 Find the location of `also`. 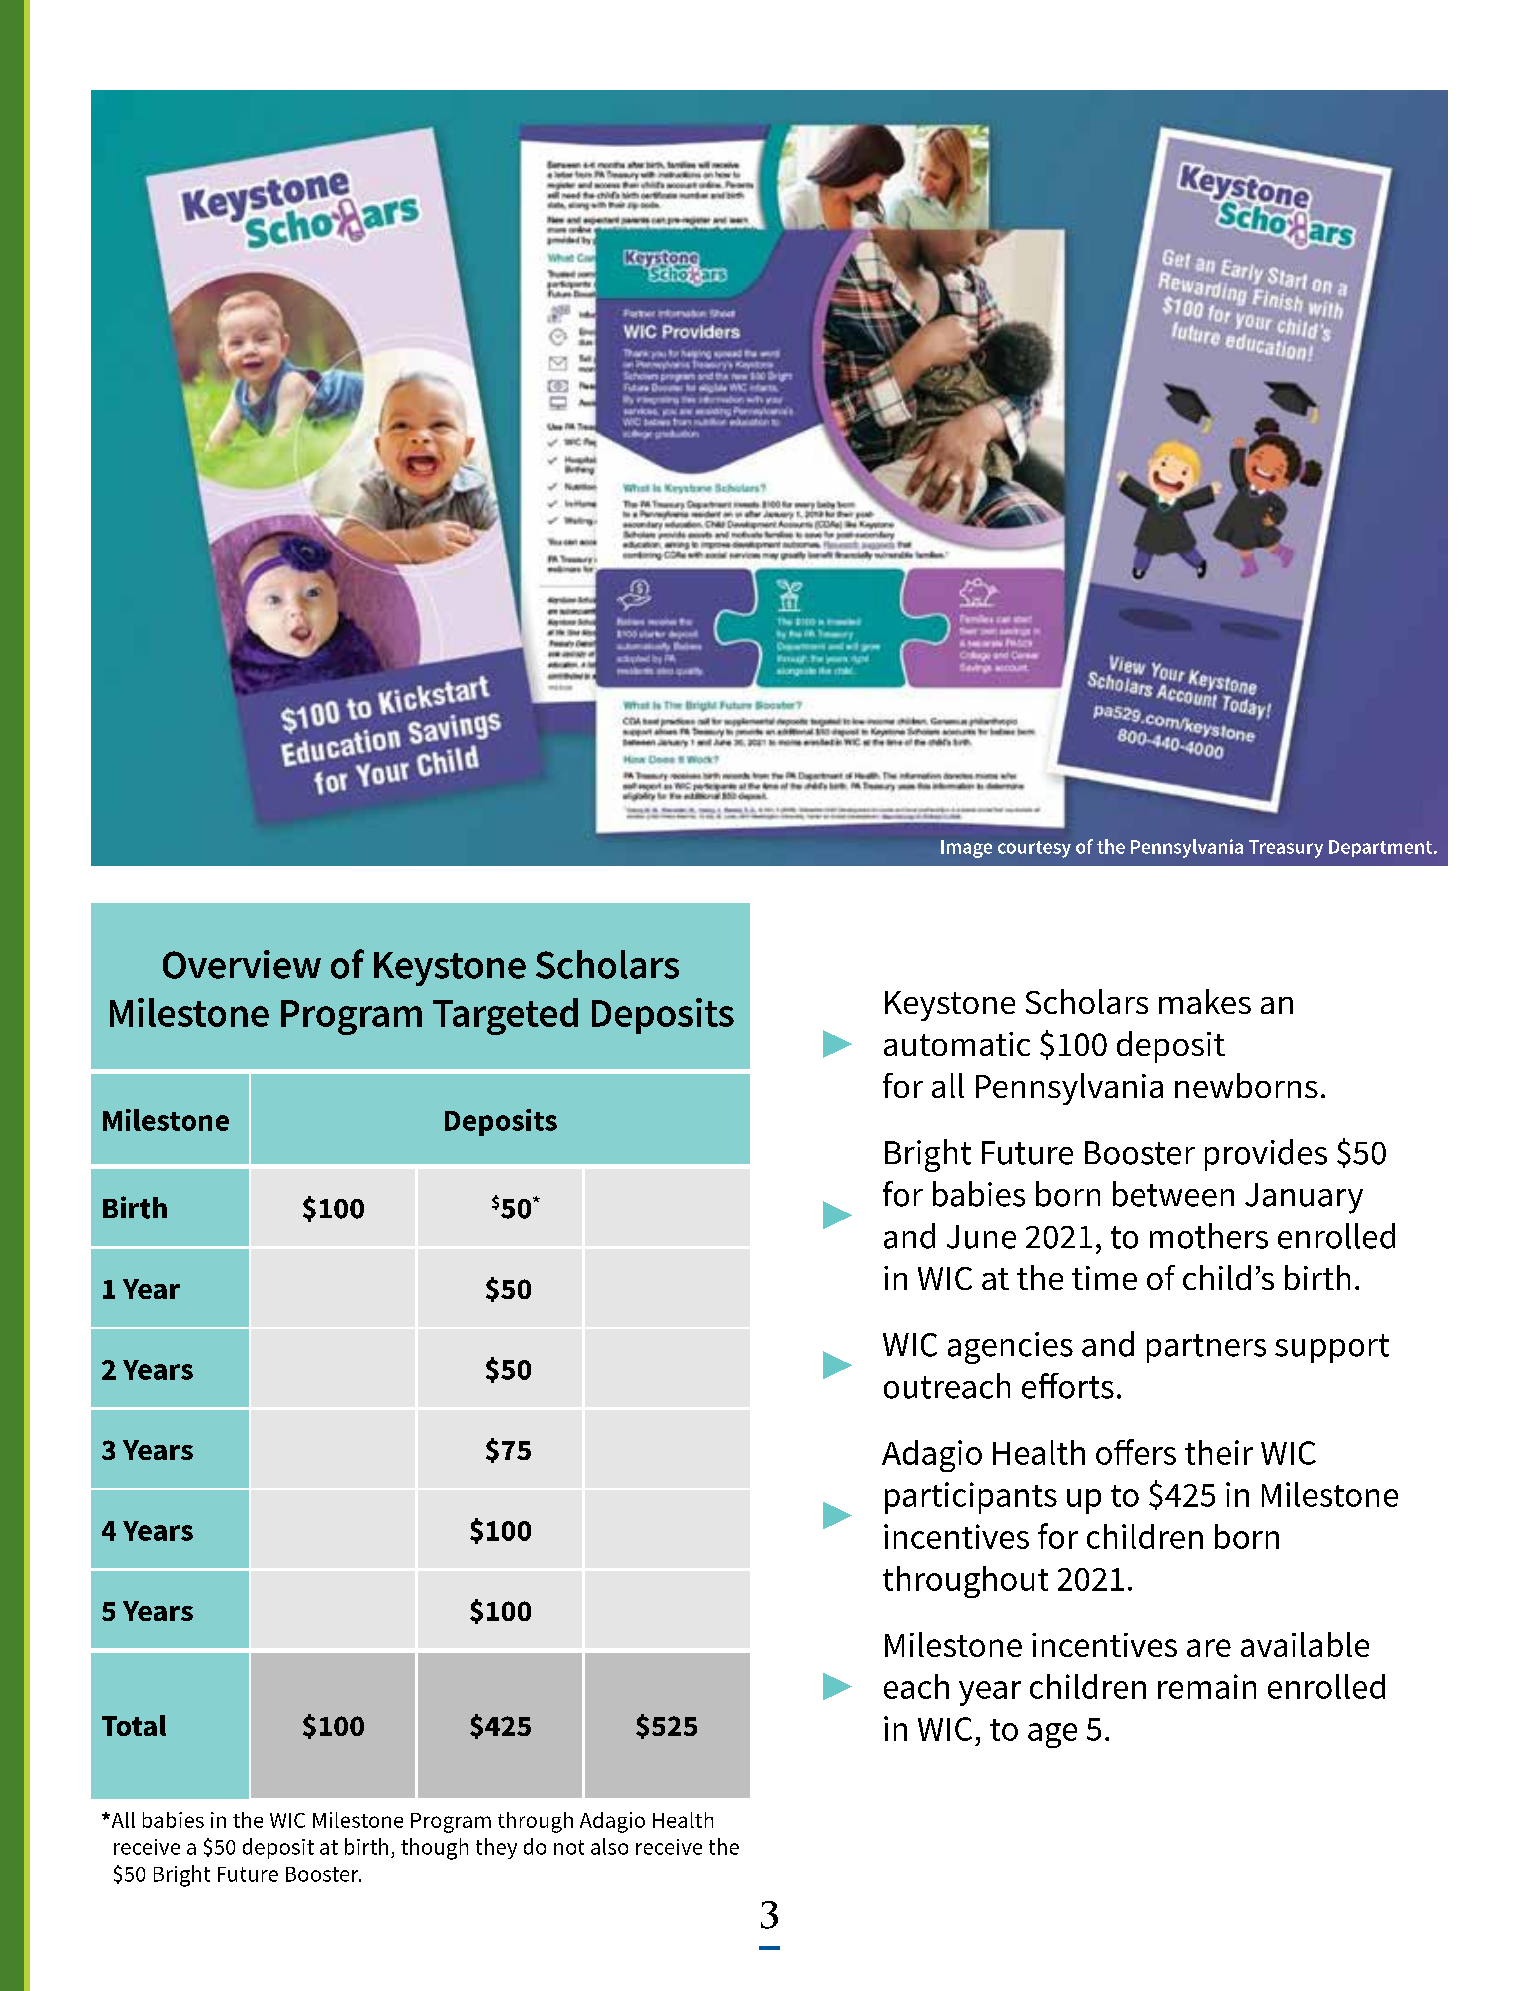

also is located at coordinates (609, 1846).
